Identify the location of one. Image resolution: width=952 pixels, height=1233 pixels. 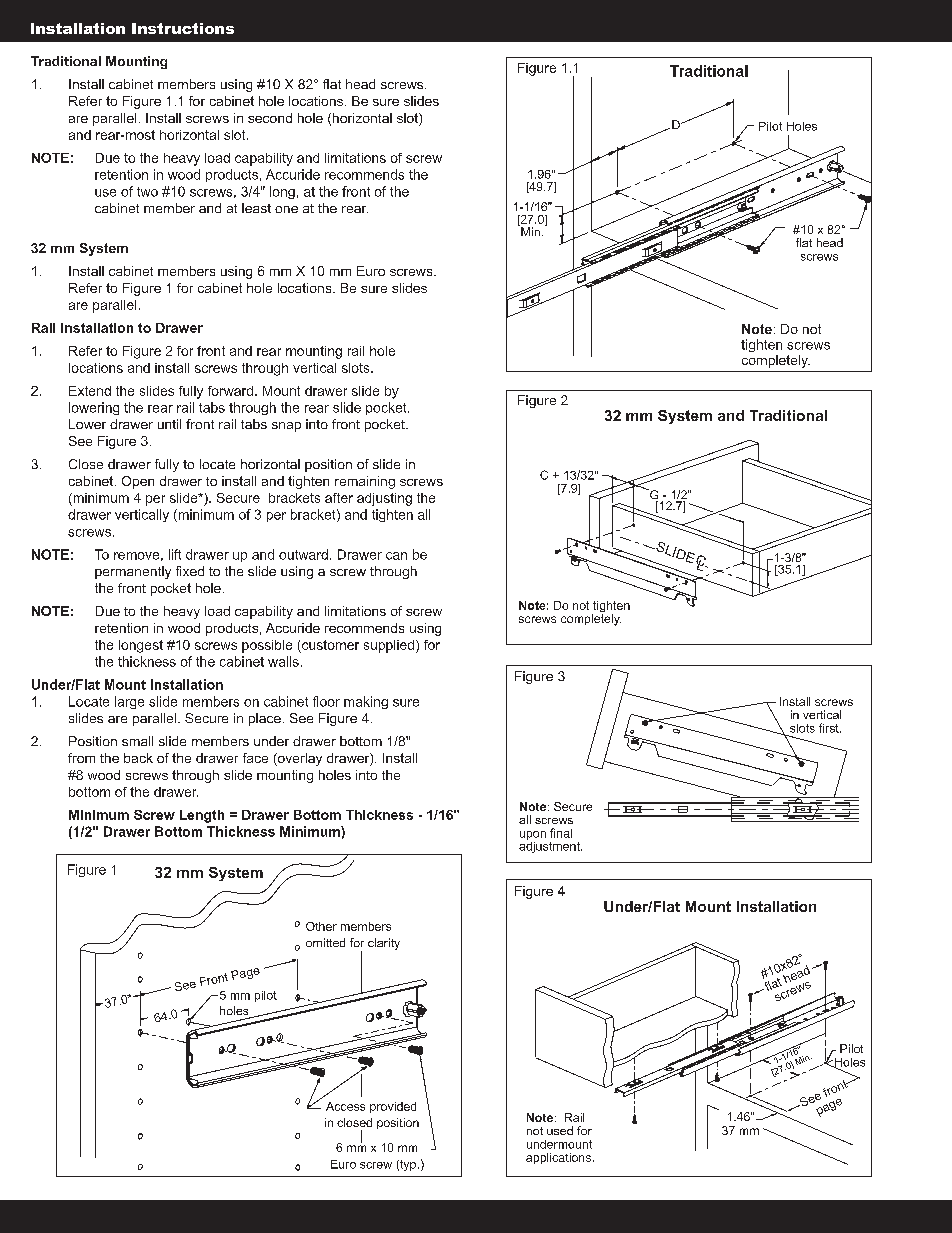
(286, 209).
